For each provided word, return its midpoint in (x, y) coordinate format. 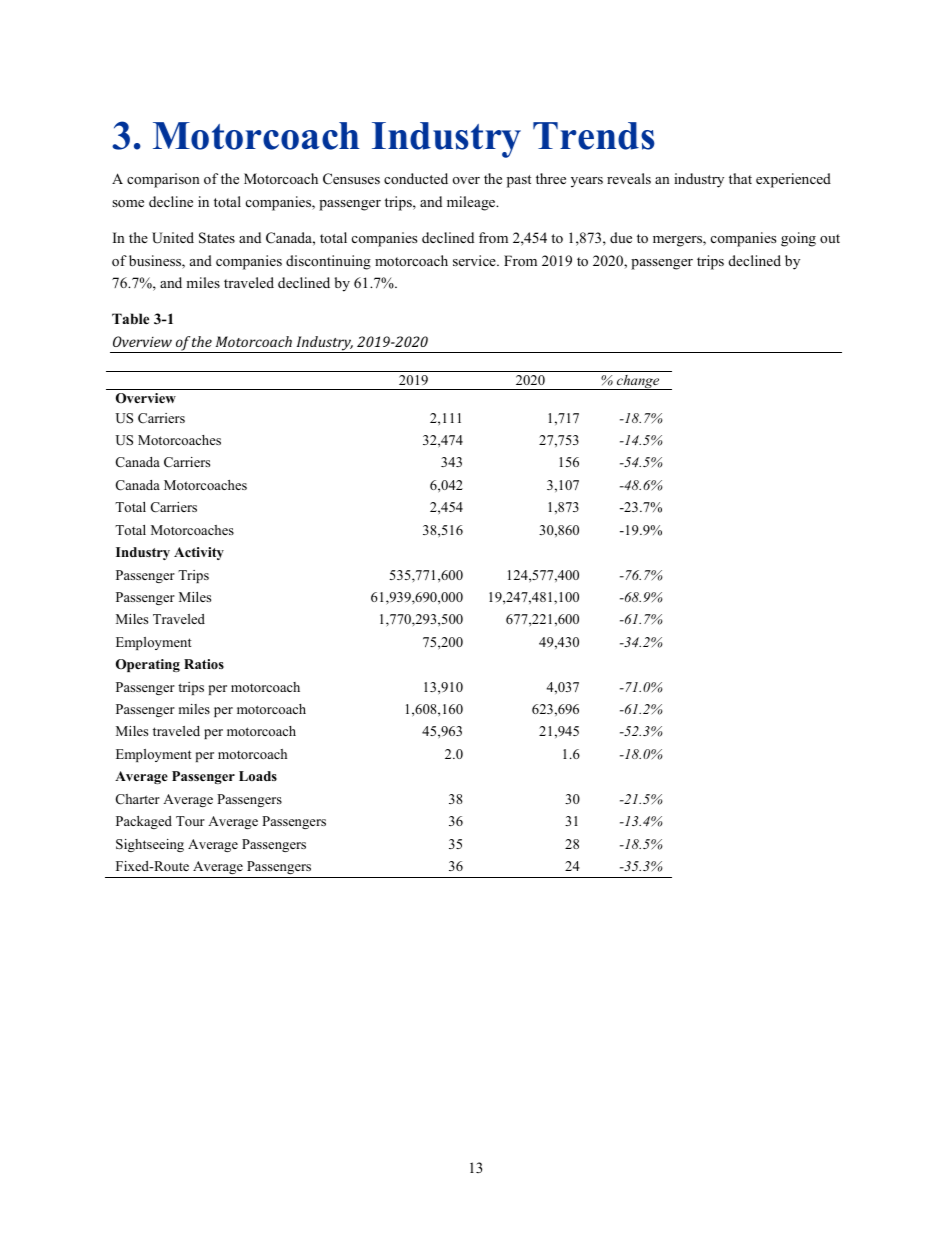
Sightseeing (150, 845)
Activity (199, 553)
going (798, 239)
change (638, 382)
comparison (163, 180)
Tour (190, 821)
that (740, 178)
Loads (258, 776)
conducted (416, 178)
